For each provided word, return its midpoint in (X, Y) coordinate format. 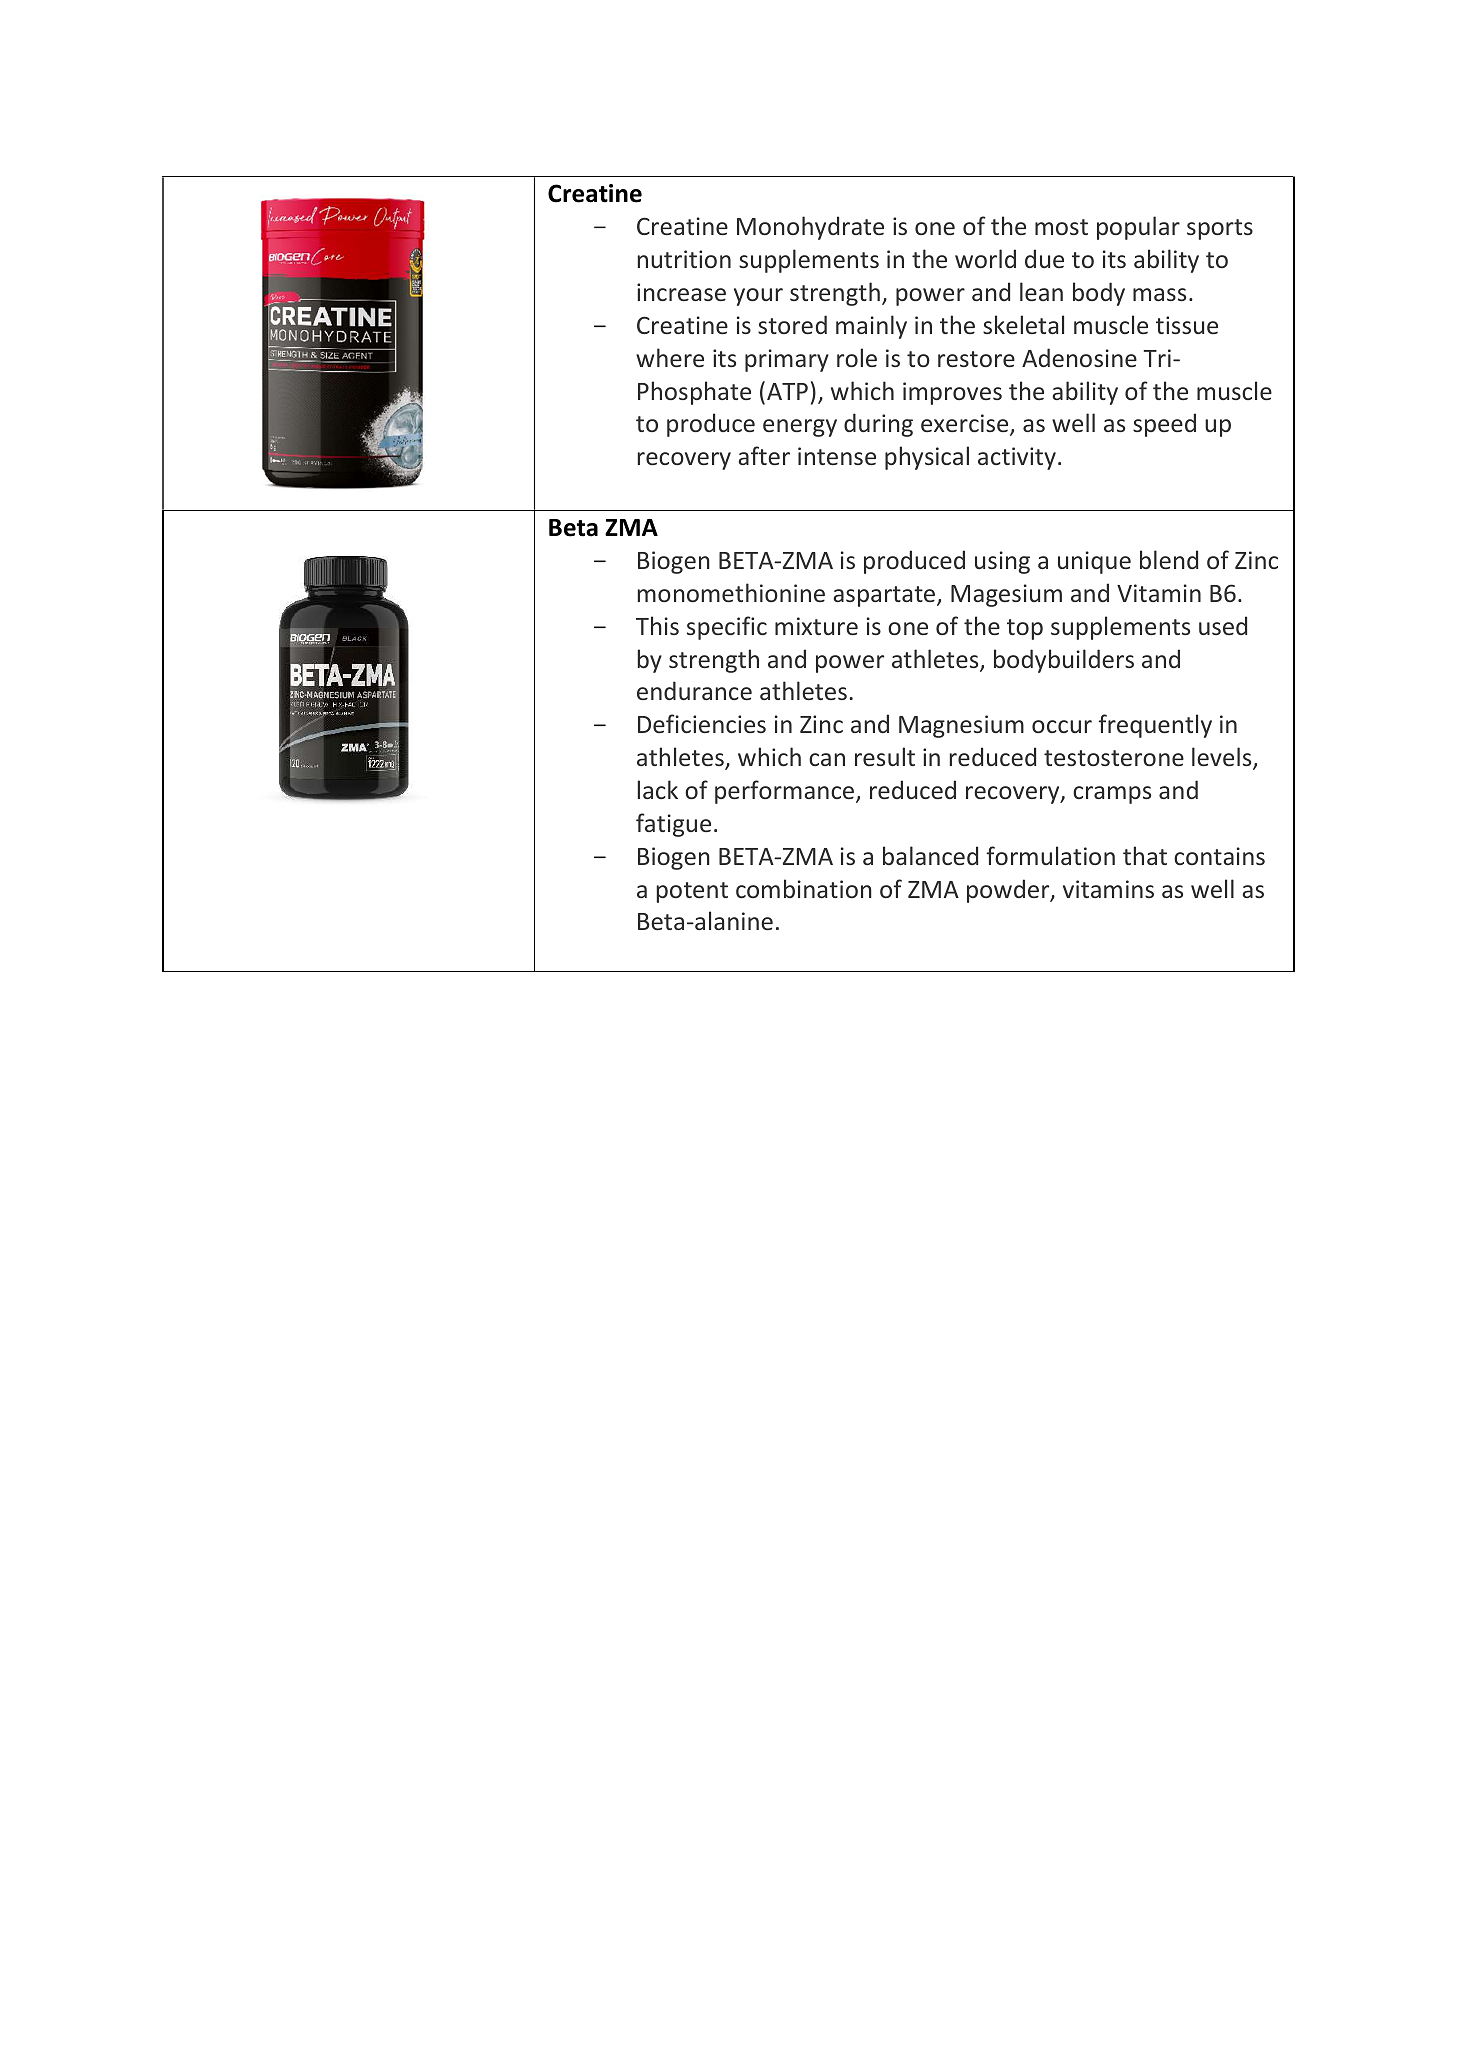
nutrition (684, 259)
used (1223, 625)
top (1025, 629)
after (764, 455)
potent (692, 892)
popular (1138, 228)
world (985, 258)
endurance (694, 690)
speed (1164, 425)
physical (927, 458)
